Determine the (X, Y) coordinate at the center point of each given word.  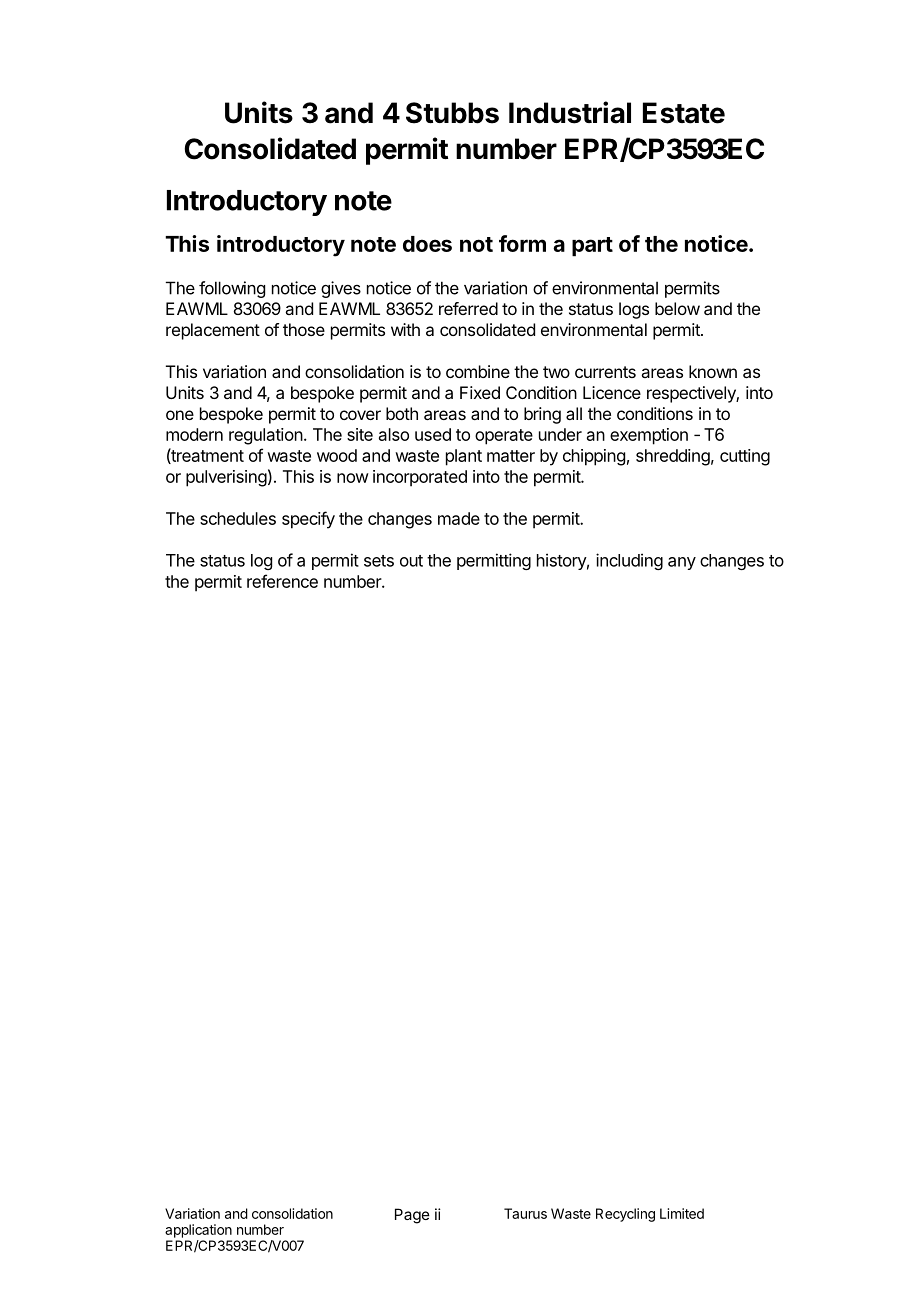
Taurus (525, 1213)
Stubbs (452, 113)
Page (412, 1216)
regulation (266, 436)
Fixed (480, 392)
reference (282, 581)
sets (379, 561)
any (682, 563)
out (411, 561)
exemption (649, 436)
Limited (682, 1213)
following (232, 289)
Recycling (625, 1215)
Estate (684, 113)
